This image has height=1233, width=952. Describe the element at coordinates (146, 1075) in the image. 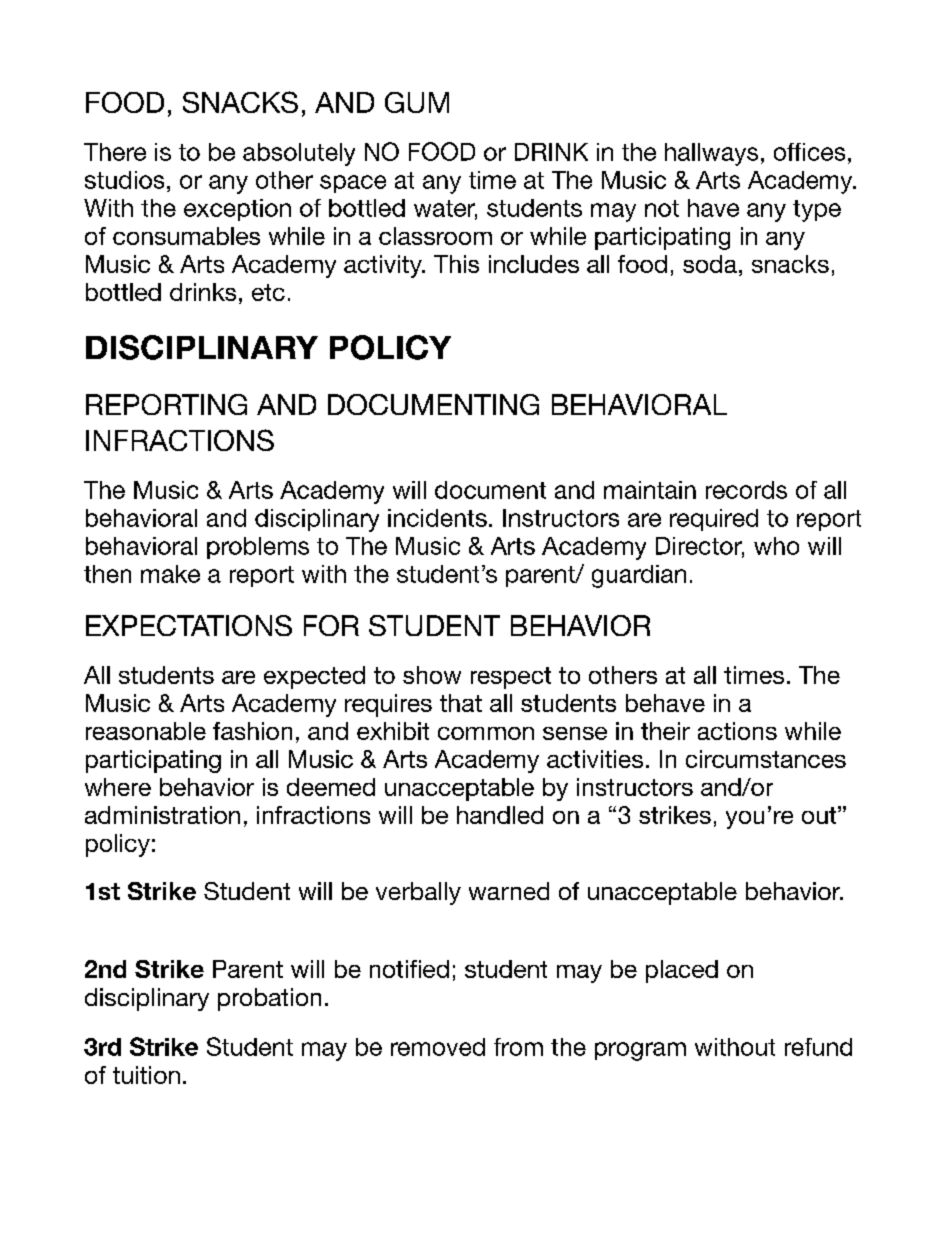

I see `tuition` at that location.
